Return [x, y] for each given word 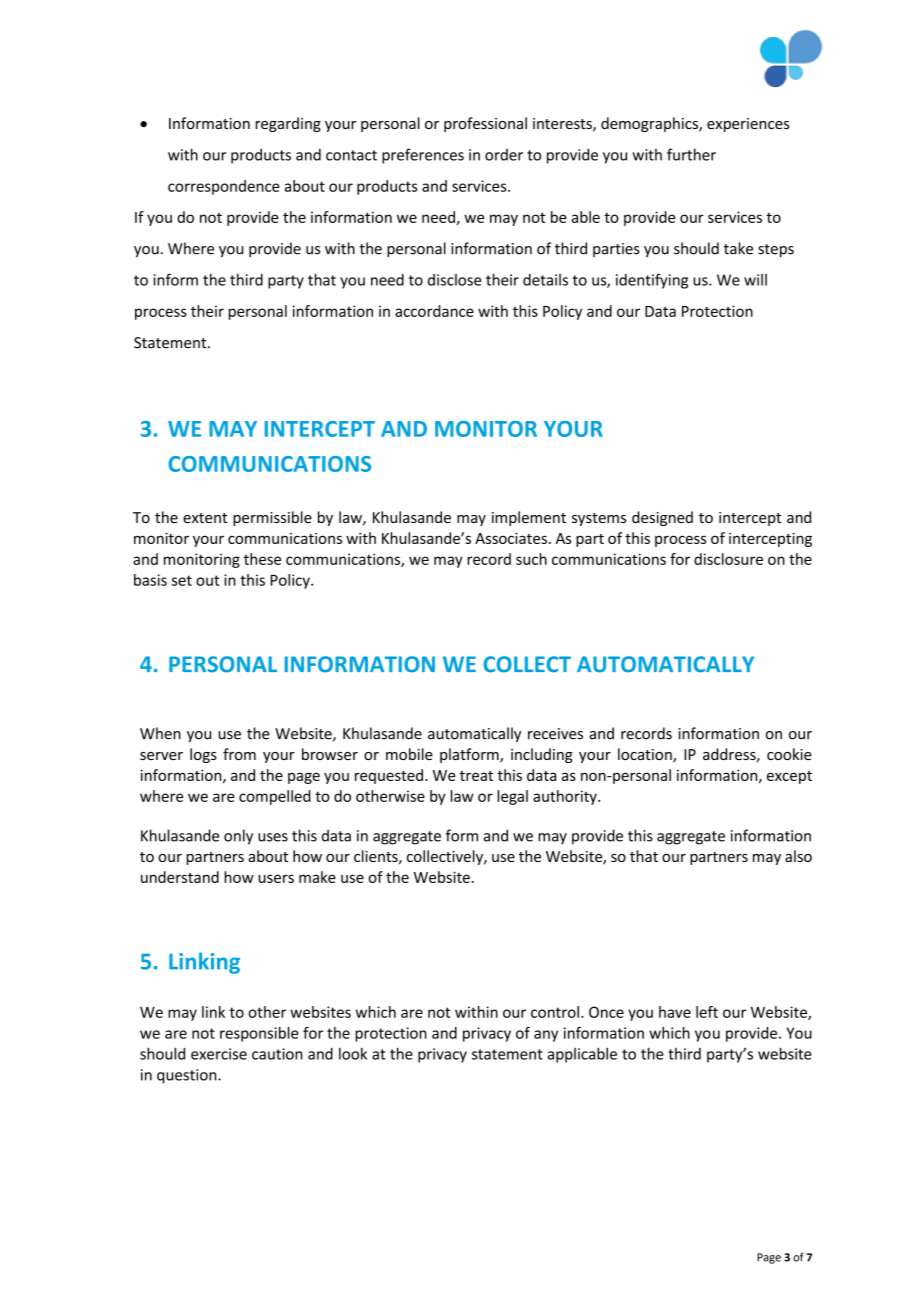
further [691, 154]
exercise [219, 1054]
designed [662, 518]
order [504, 155]
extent [205, 518]
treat [476, 776]
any [546, 1036]
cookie [789, 754]
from [239, 754]
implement [529, 518]
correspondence [224, 187]
